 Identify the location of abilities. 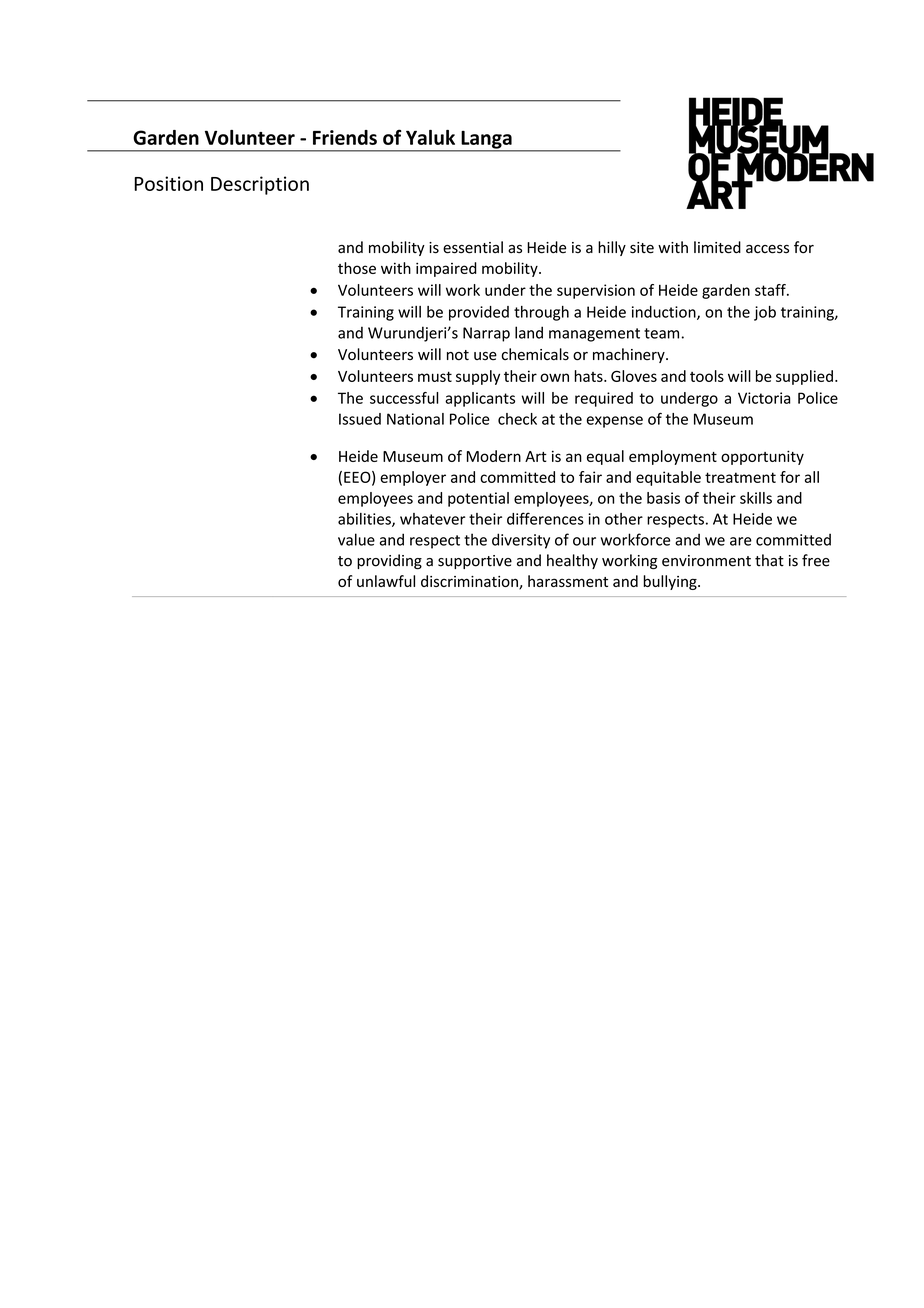
(365, 520).
